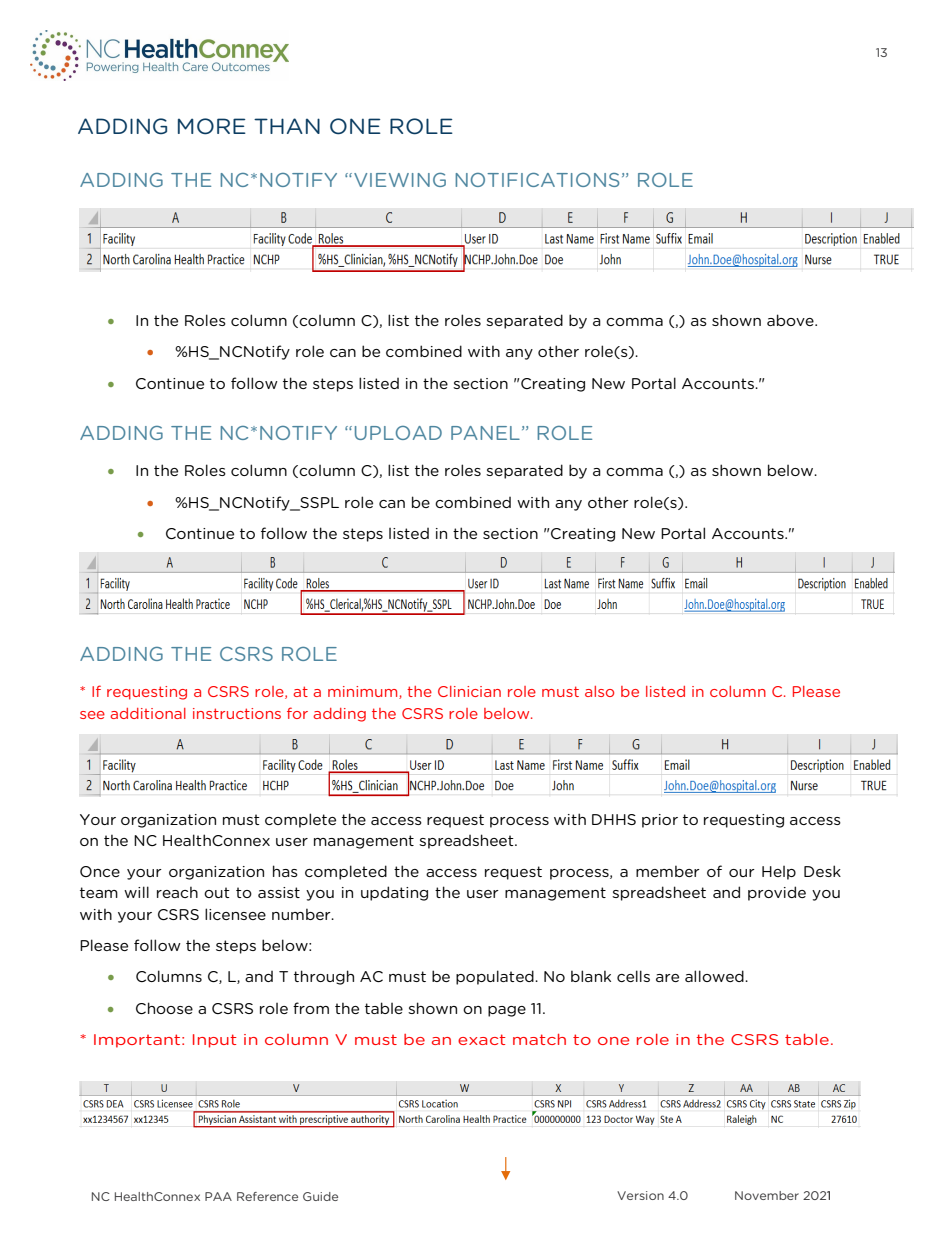  What do you see at coordinates (212, 126) in the image?
I see `MORE` at bounding box center [212, 126].
